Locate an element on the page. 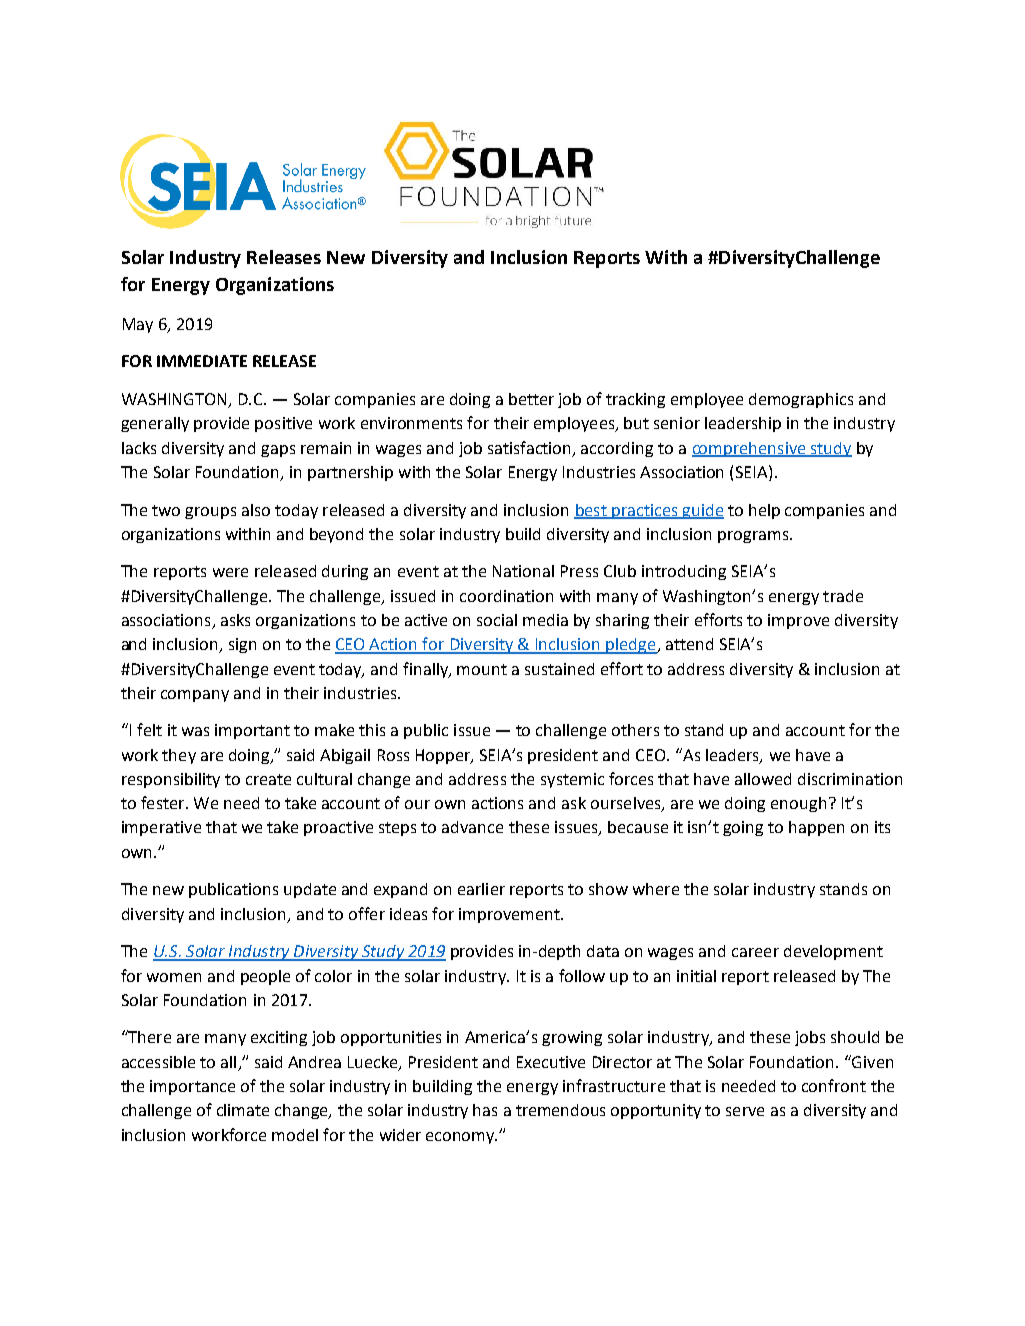 This page has width=1025, height=1326. allowed is located at coordinates (763, 779).
